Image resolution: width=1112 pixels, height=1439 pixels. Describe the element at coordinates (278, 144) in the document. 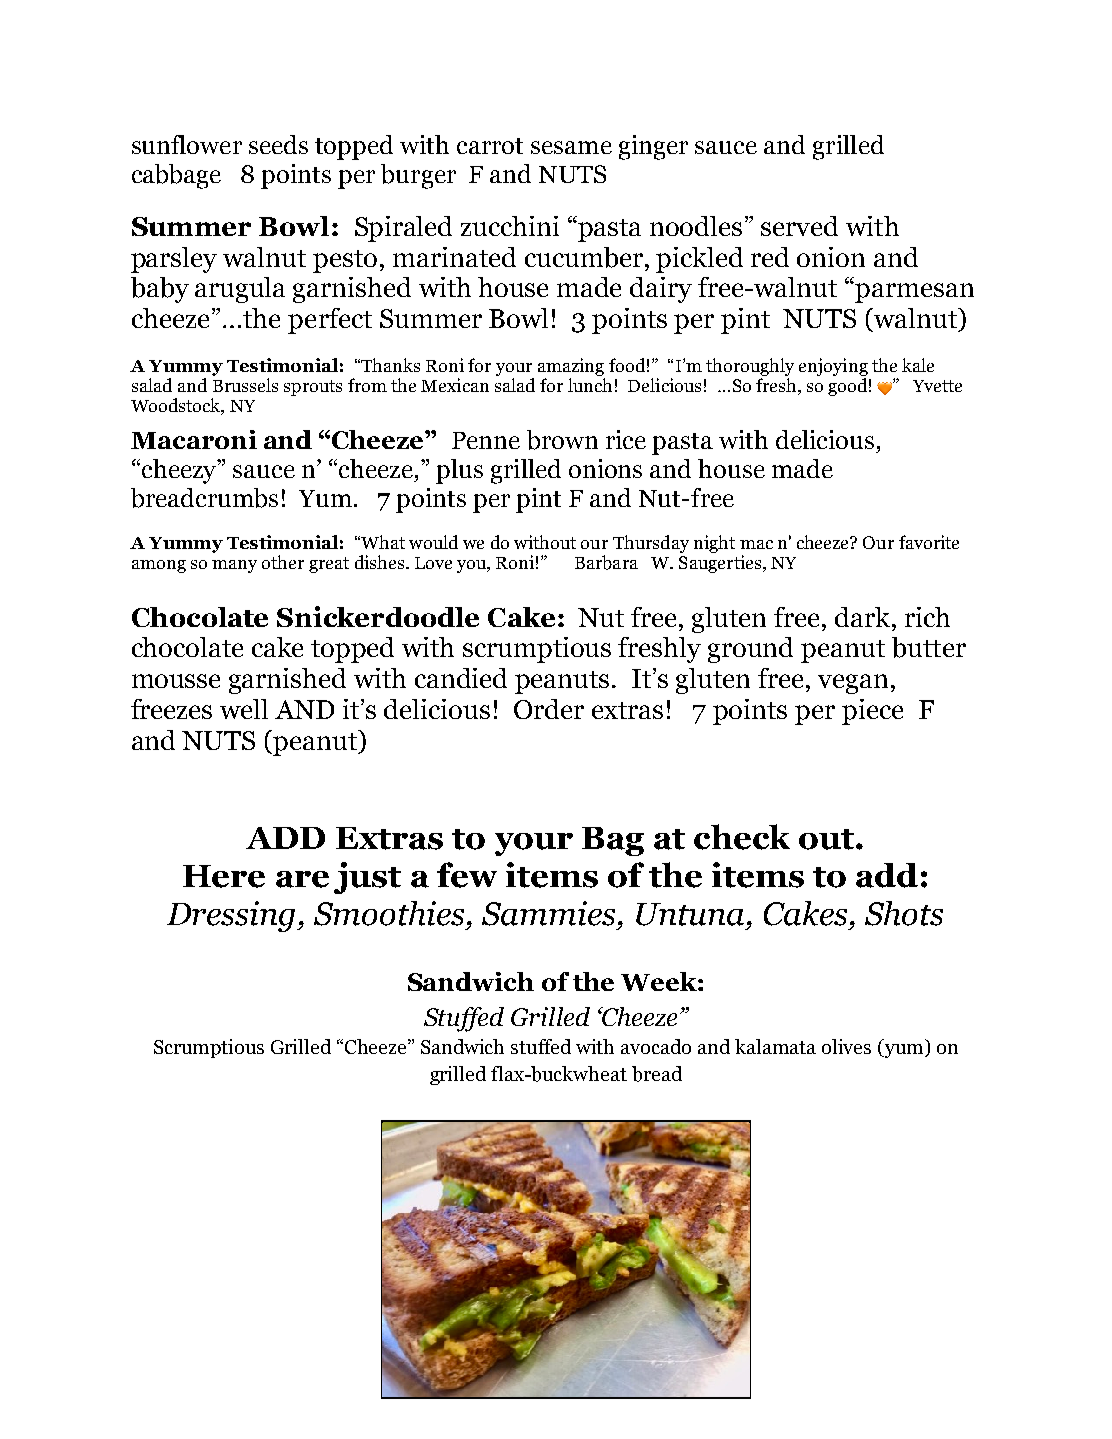

I see `seeds` at that location.
